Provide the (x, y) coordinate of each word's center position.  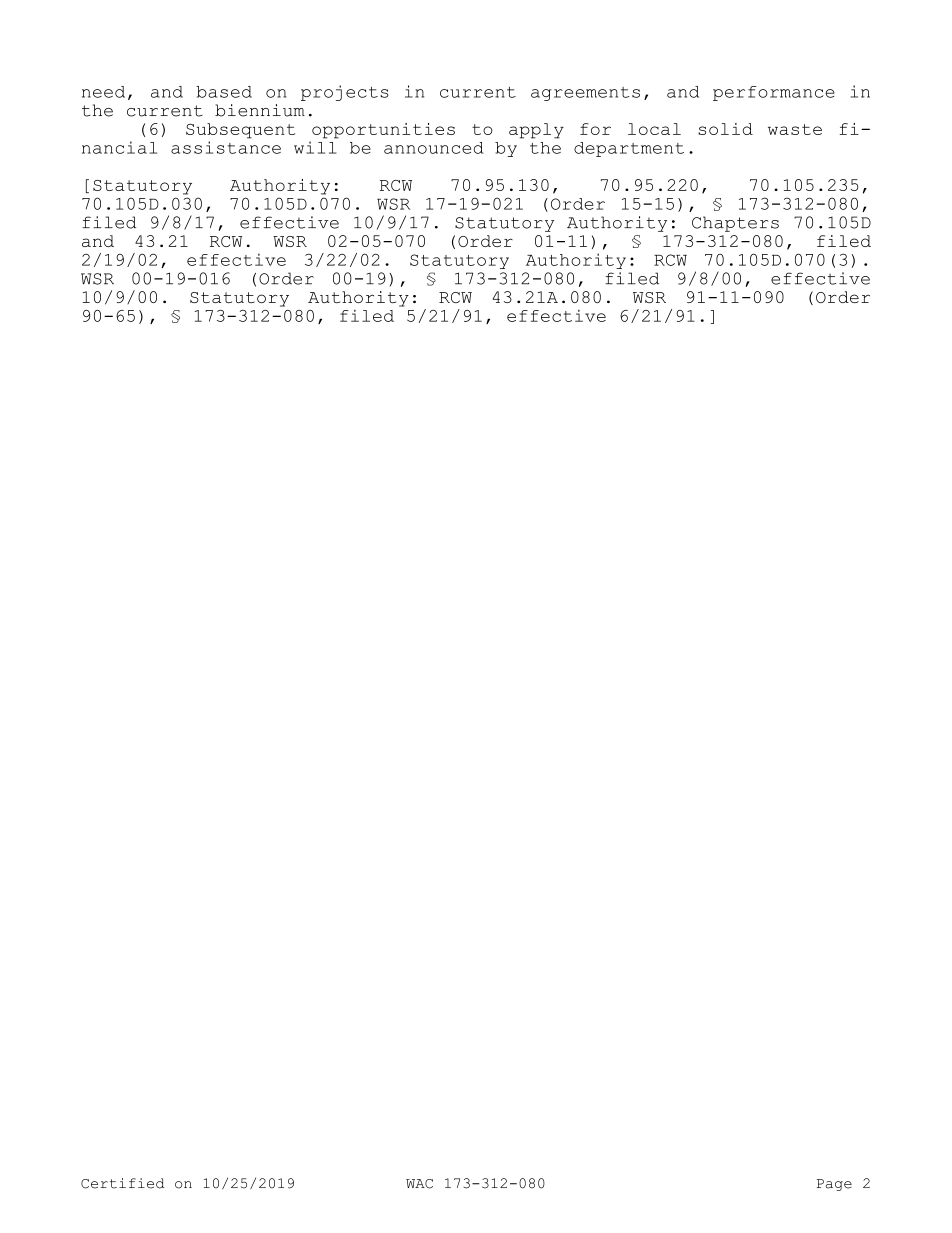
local (654, 129)
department (629, 149)
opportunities (383, 131)
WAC (419, 1184)
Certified (123, 1183)
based (224, 92)
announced (434, 148)
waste (795, 129)
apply (536, 131)
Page (834, 1185)
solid (725, 129)
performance (774, 93)
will (315, 147)
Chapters (735, 224)
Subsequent (240, 131)
